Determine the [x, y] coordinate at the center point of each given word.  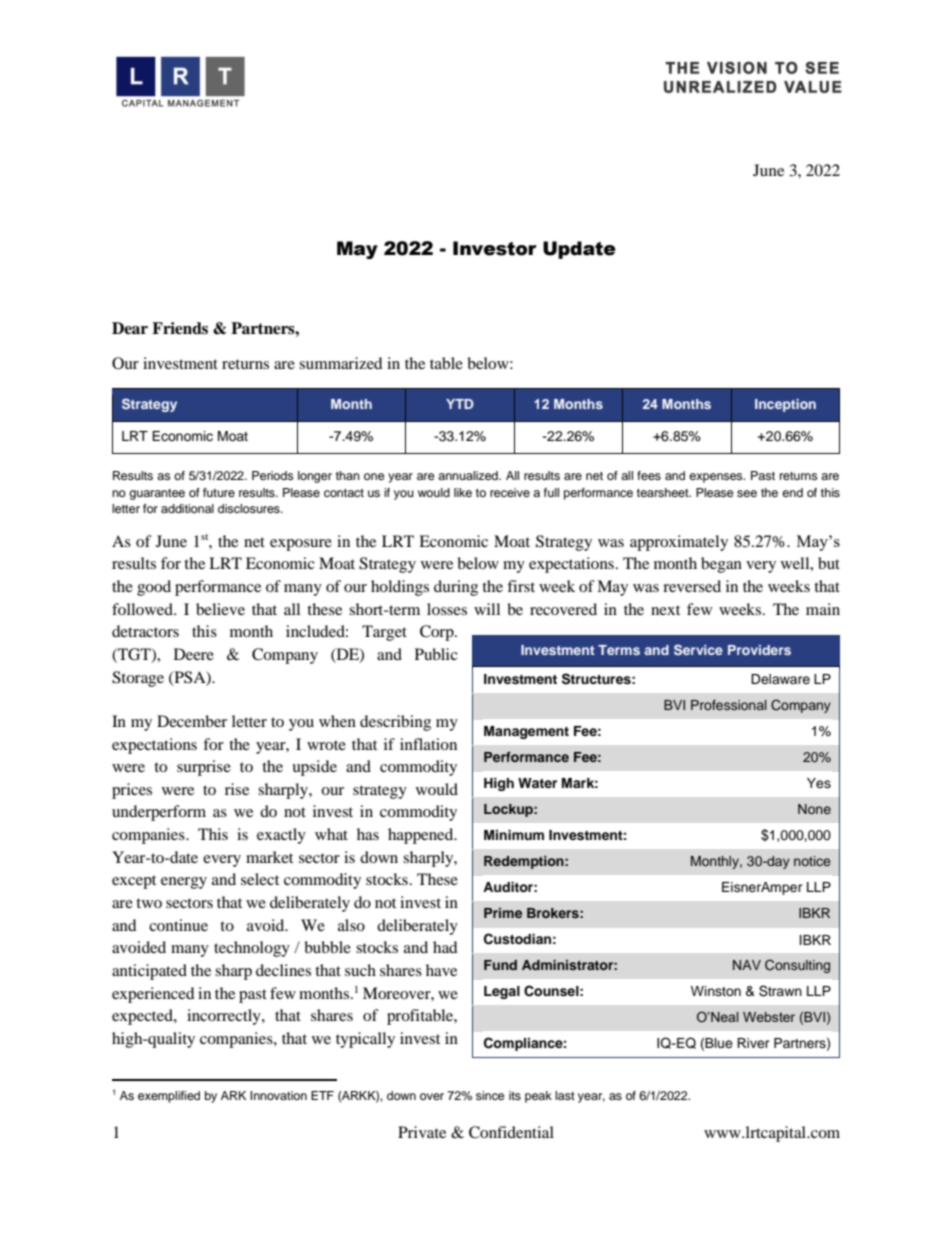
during [456, 588]
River [753, 1043]
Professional [729, 705]
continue [178, 925]
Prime [503, 913]
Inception [785, 405]
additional [187, 508]
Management [526, 732]
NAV [747, 965]
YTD [460, 404]
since [490, 1095]
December [192, 721]
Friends [180, 328]
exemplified [169, 1097]
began [721, 565]
